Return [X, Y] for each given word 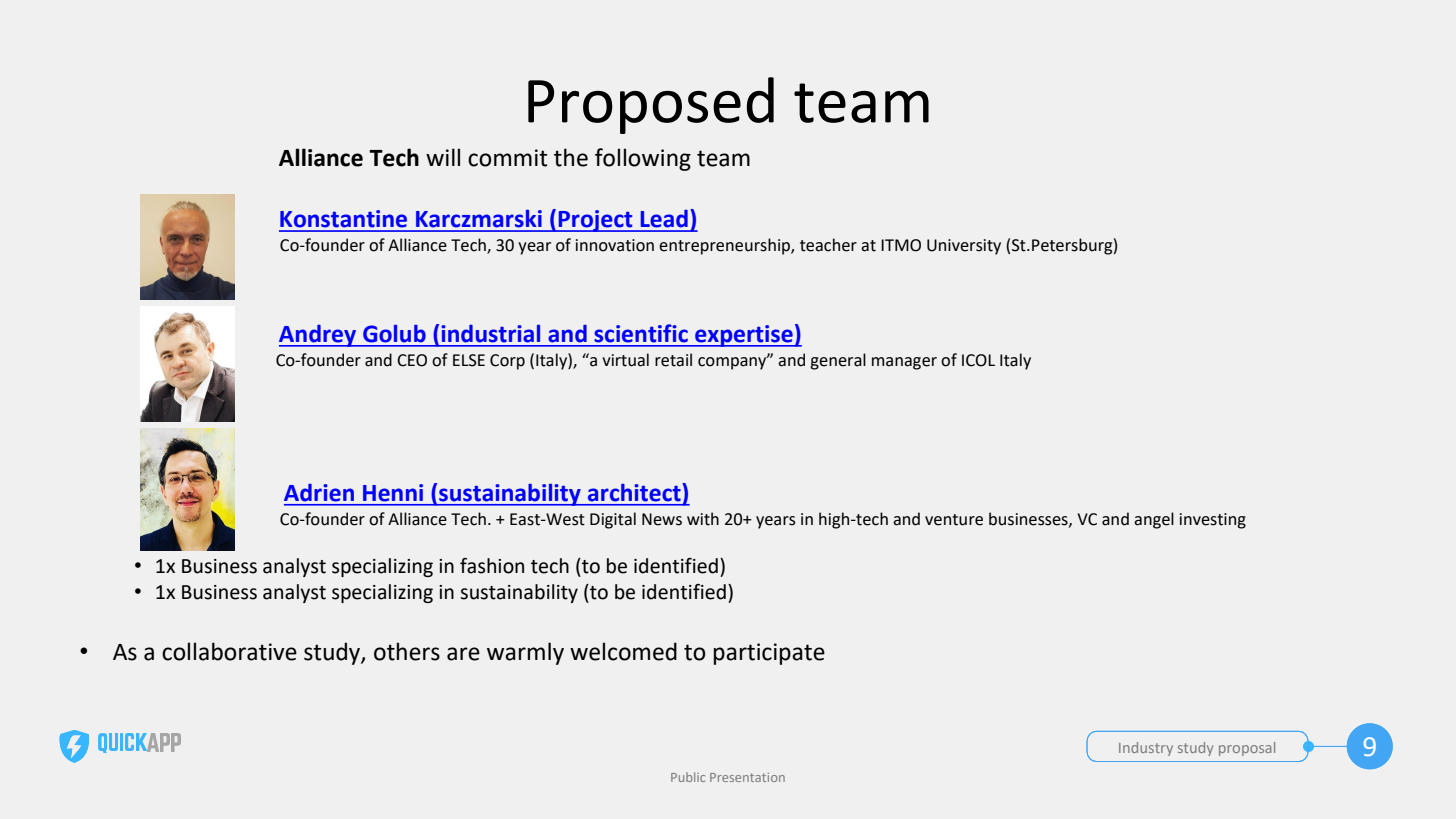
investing [1213, 521]
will [443, 157]
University [964, 247]
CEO [412, 360]
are [463, 654]
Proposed [651, 105]
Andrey [319, 336]
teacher [828, 245]
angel [1154, 520]
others [407, 651]
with [703, 519]
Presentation [747, 777]
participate [769, 654]
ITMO [901, 245]
